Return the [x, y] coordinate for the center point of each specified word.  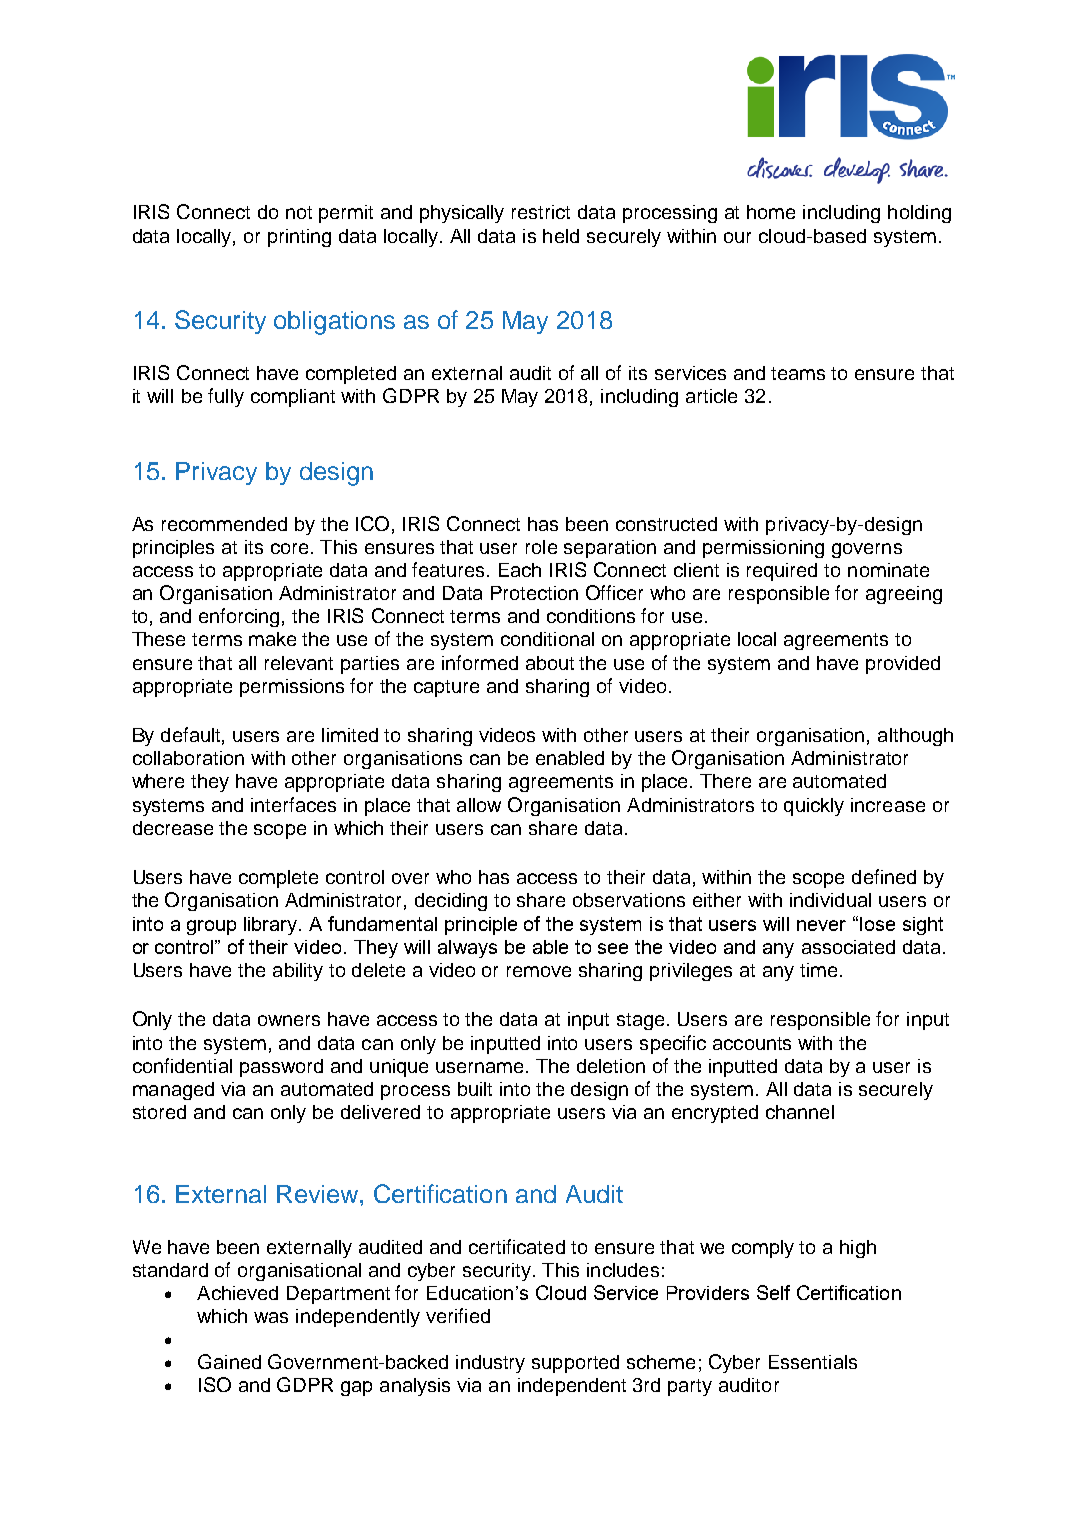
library [272, 926]
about [550, 663]
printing [299, 238]
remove [539, 971]
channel [800, 1112]
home [771, 212]
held [561, 236]
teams [798, 373]
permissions [292, 688]
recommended [224, 524]
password [281, 1068]
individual [830, 900]
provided [903, 665]
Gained [229, 1361]
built [475, 1089]
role [541, 547]
